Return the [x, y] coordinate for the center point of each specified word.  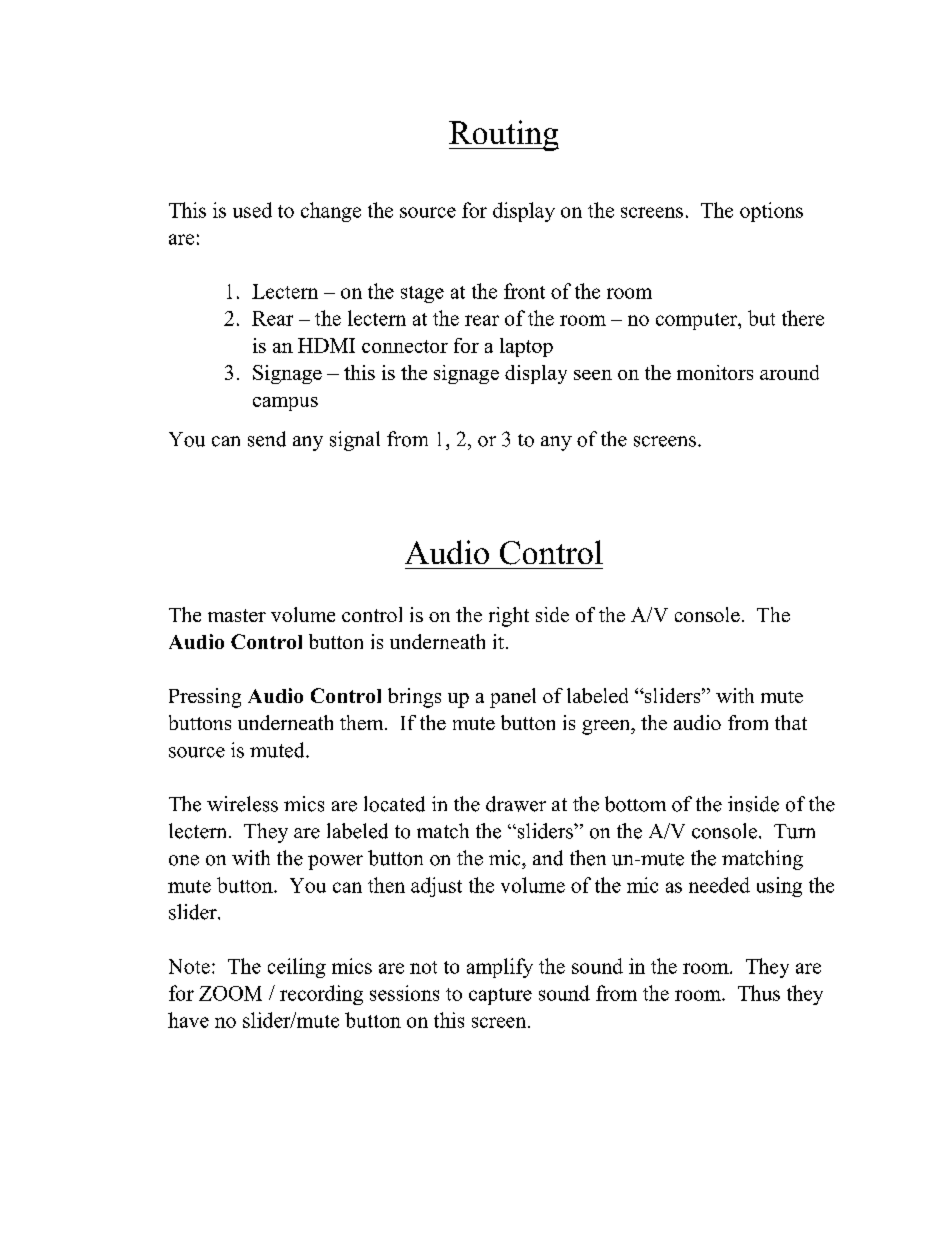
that [791, 722]
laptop [526, 347]
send [267, 439]
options [771, 212]
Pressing [205, 698]
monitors [715, 372]
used [252, 210]
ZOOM [230, 993]
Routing [504, 135]
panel [513, 698]
